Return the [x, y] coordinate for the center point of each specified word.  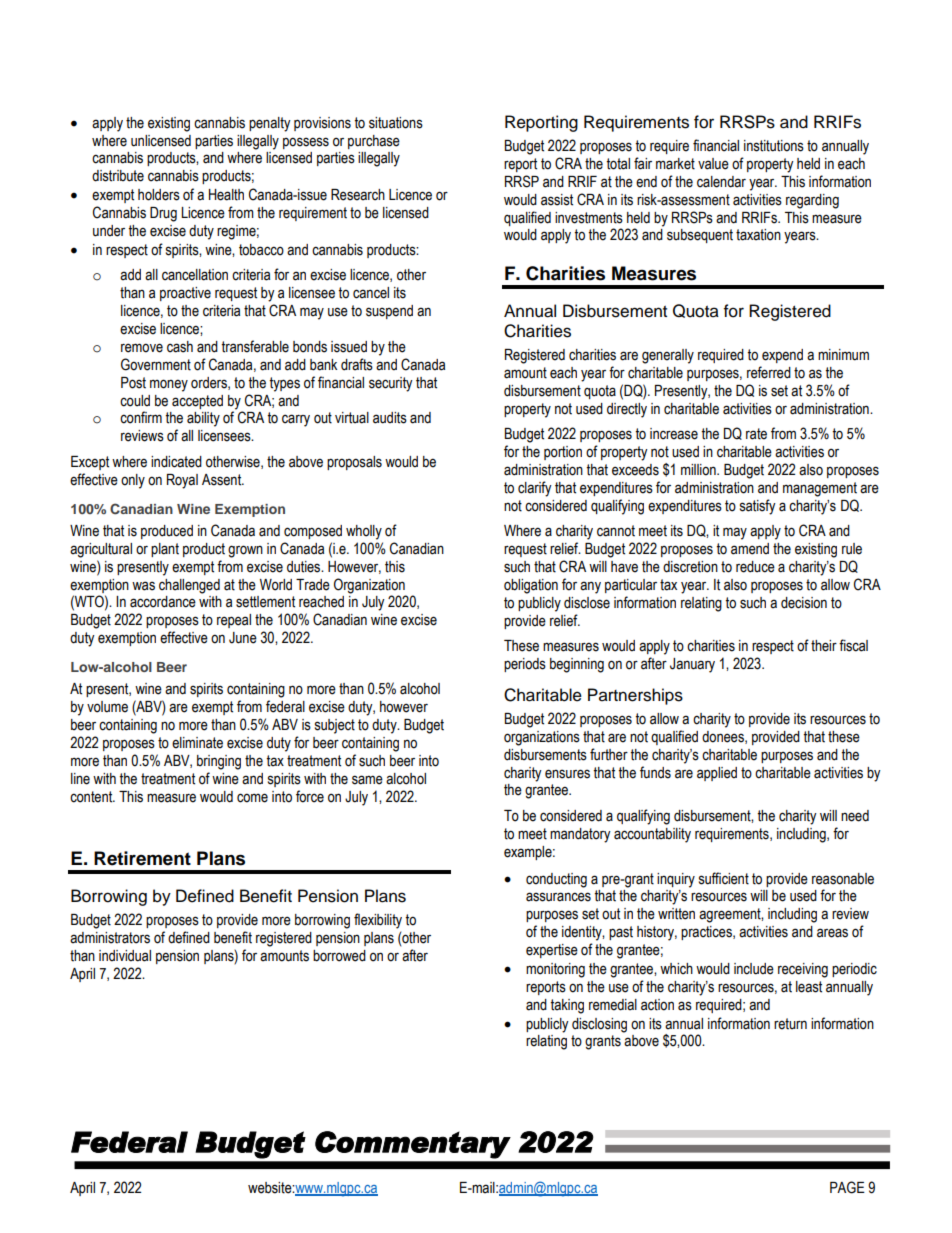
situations [396, 123]
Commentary [413, 1145]
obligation [531, 586]
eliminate [197, 743]
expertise [552, 951]
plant [165, 550]
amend [750, 549]
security [391, 384]
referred [769, 372]
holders [159, 195]
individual [125, 956]
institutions [774, 146]
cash [180, 347]
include [754, 969]
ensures [567, 774]
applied [717, 774]
